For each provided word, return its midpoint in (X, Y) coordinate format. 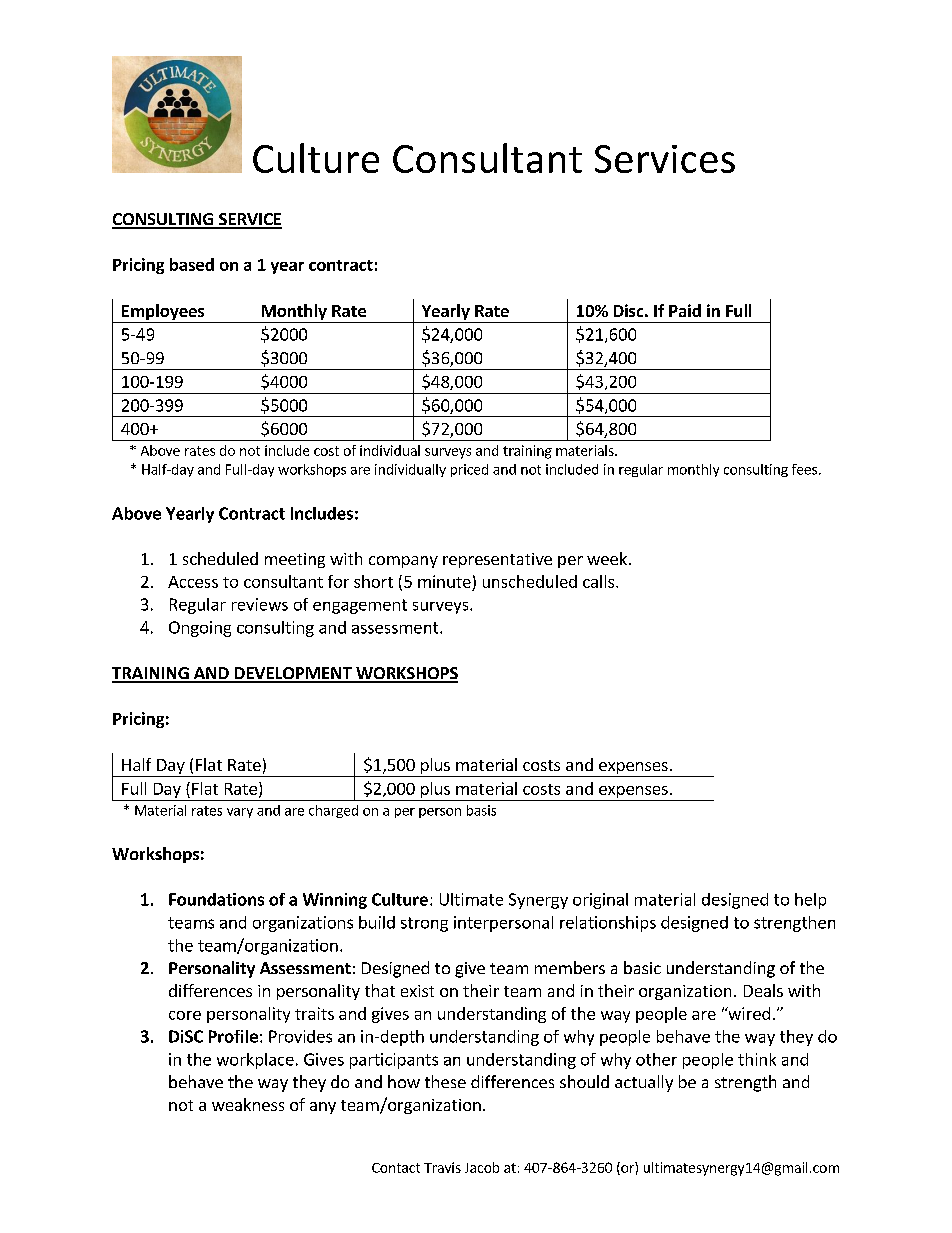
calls (600, 581)
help (810, 901)
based (192, 264)
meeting (295, 560)
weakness (248, 1104)
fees (804, 469)
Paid (685, 310)
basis (481, 810)
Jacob (482, 1167)
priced (469, 470)
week (607, 558)
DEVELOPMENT (293, 674)
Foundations (216, 899)
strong (424, 924)
